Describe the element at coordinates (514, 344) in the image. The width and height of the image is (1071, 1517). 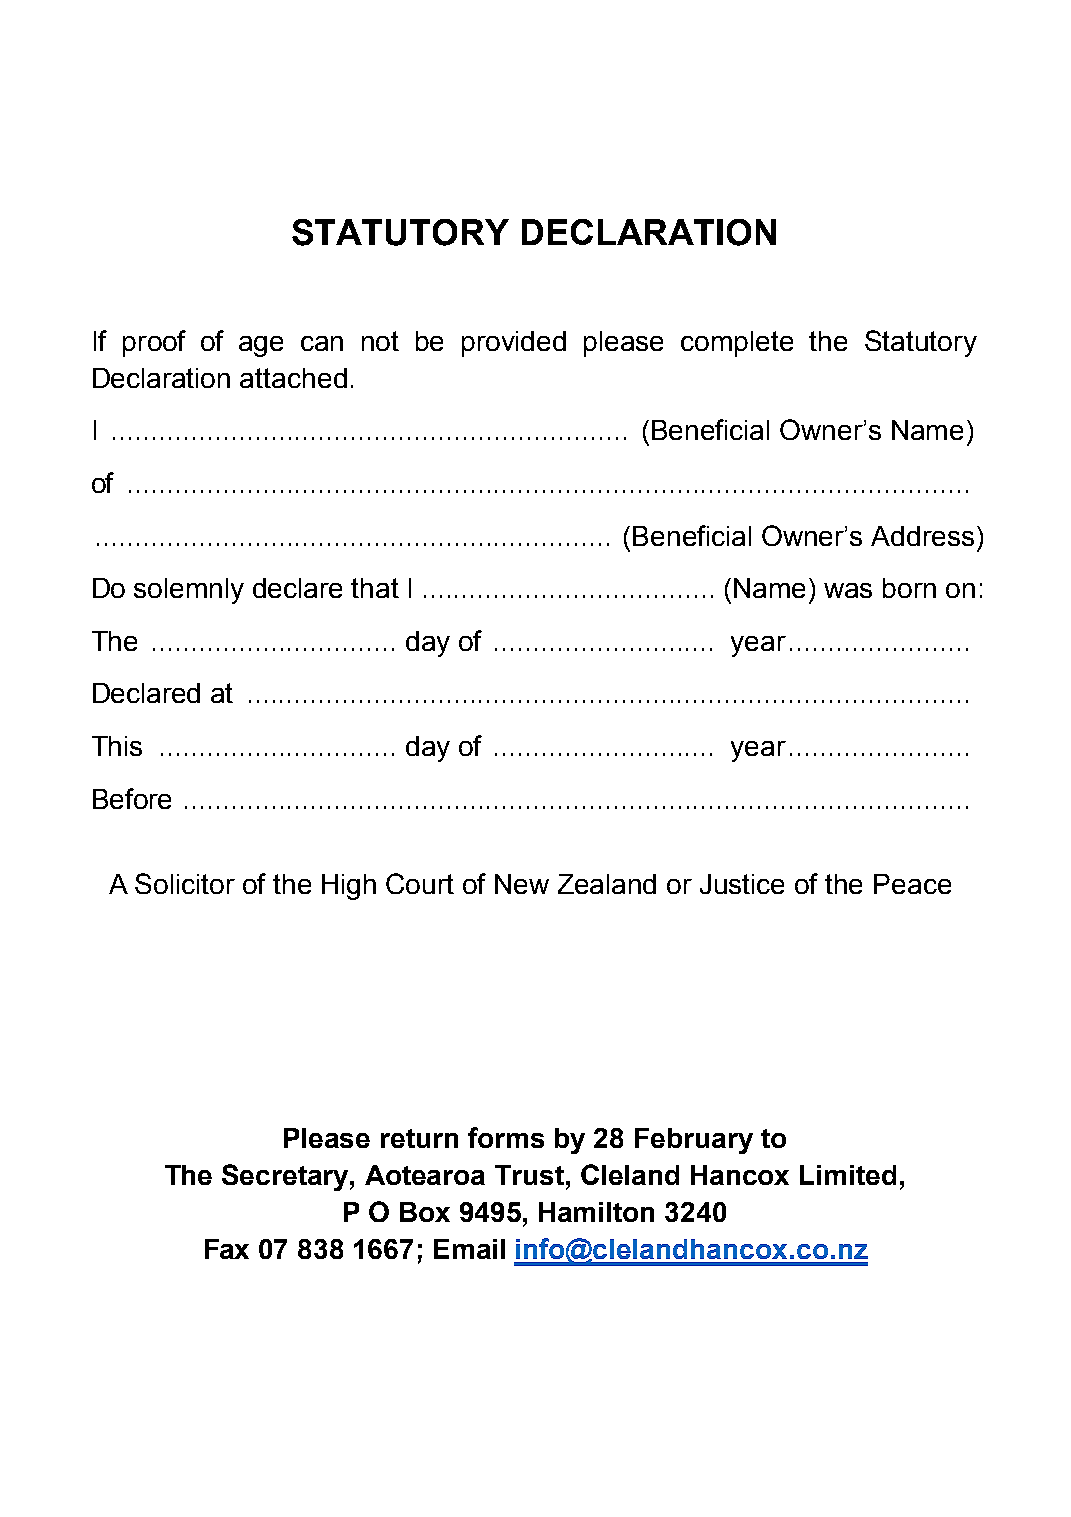
I see `provided` at that location.
